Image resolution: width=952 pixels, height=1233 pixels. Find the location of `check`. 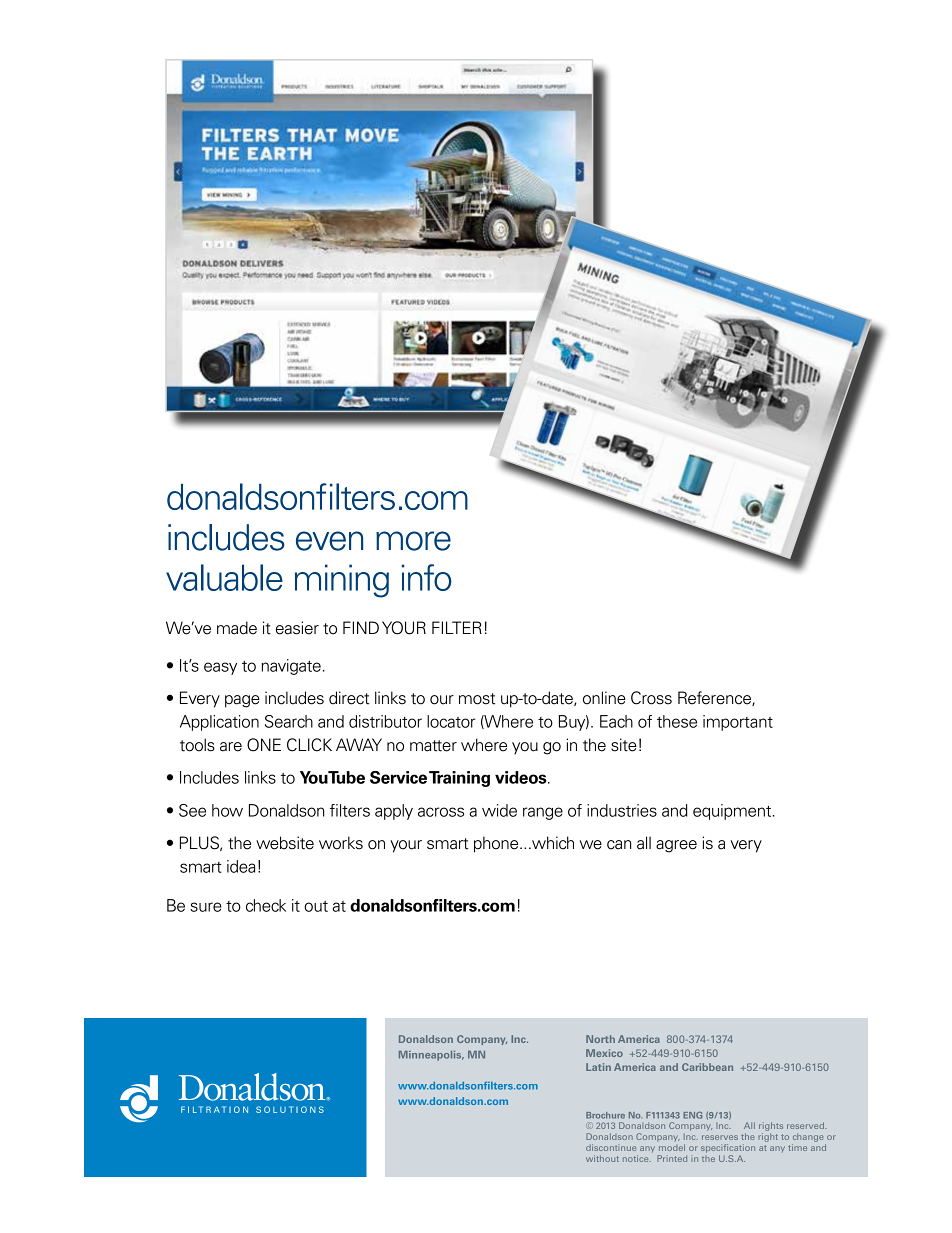

check is located at coordinates (266, 905).
